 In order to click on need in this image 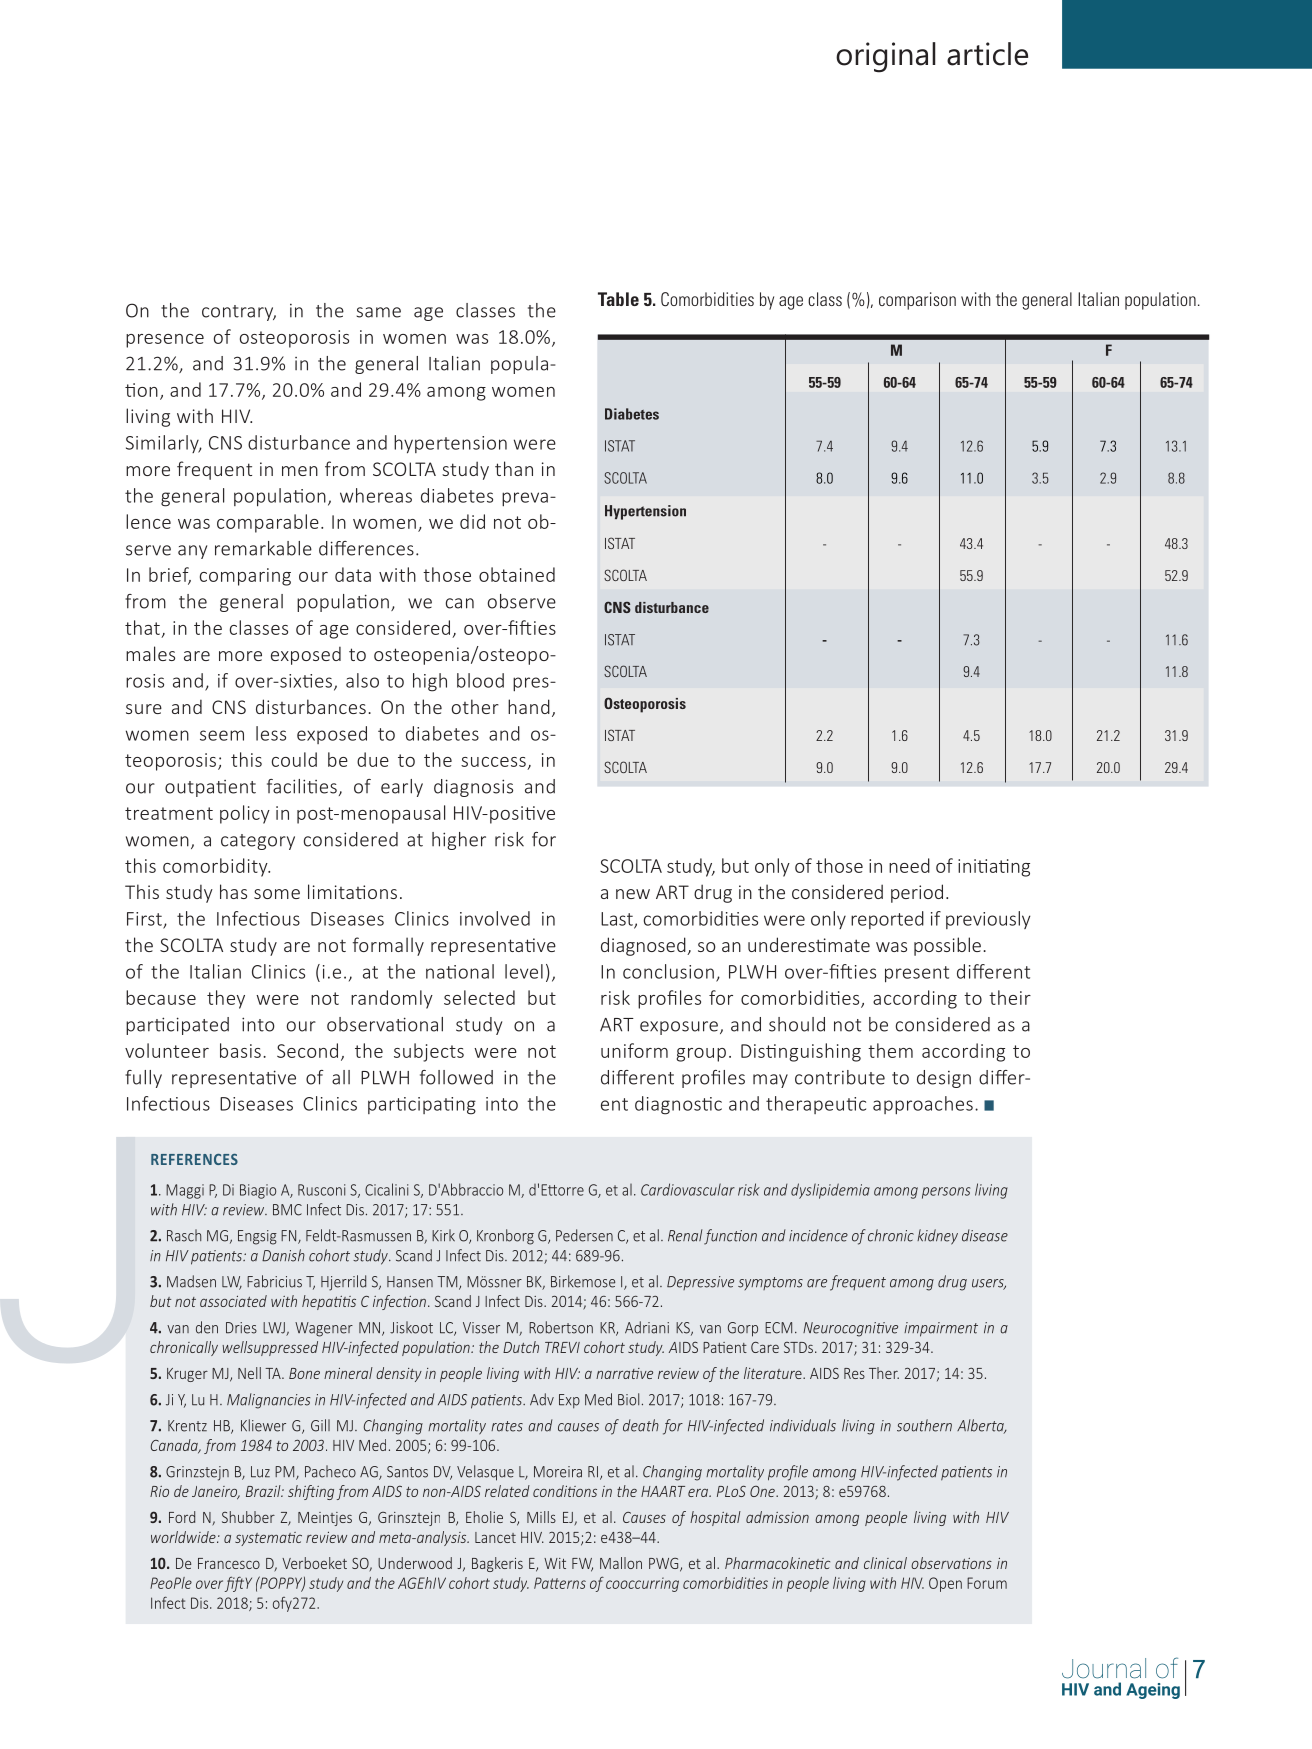, I will do `click(909, 865)`.
